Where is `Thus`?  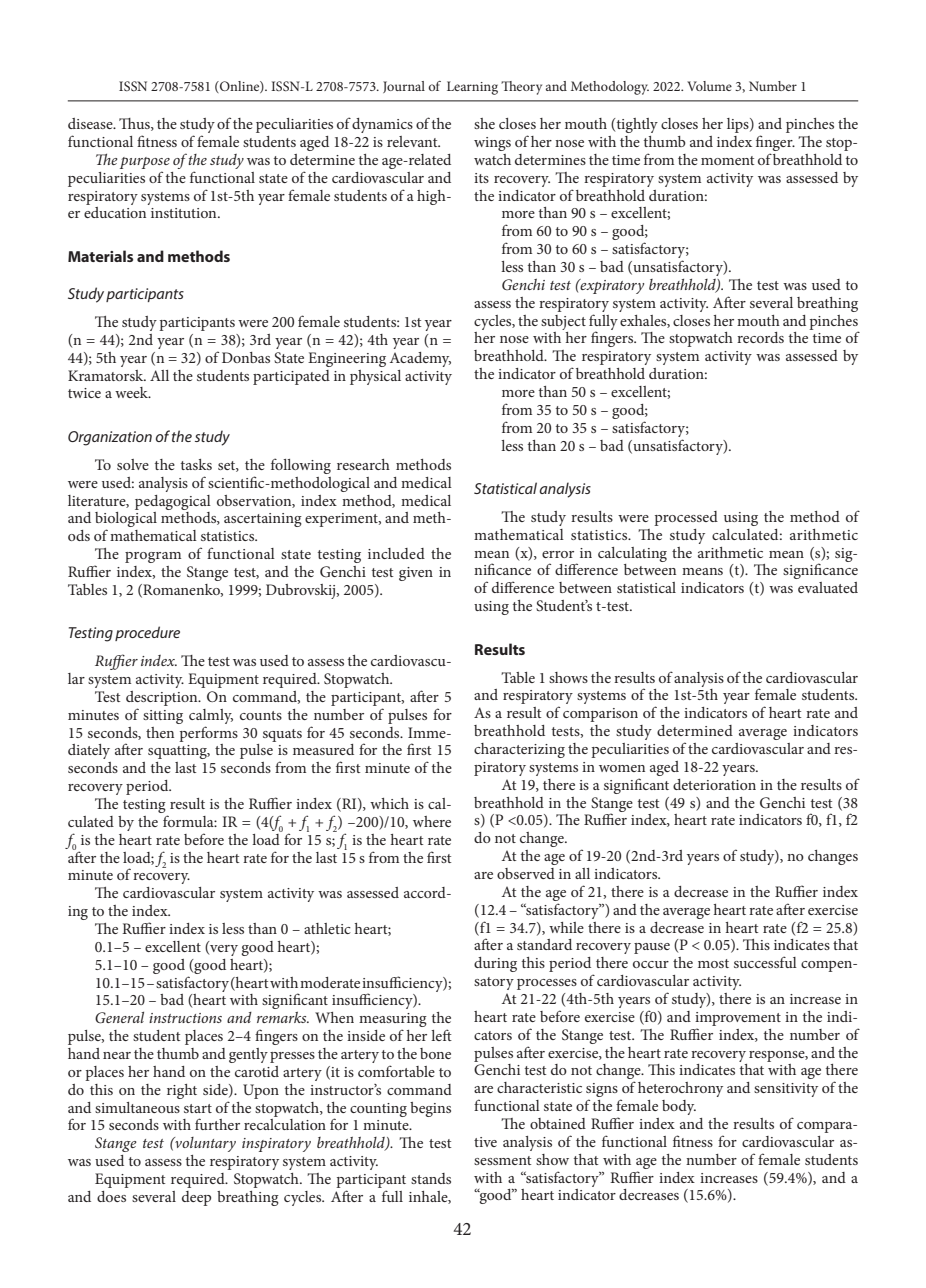
Thus is located at coordinates (135, 124).
